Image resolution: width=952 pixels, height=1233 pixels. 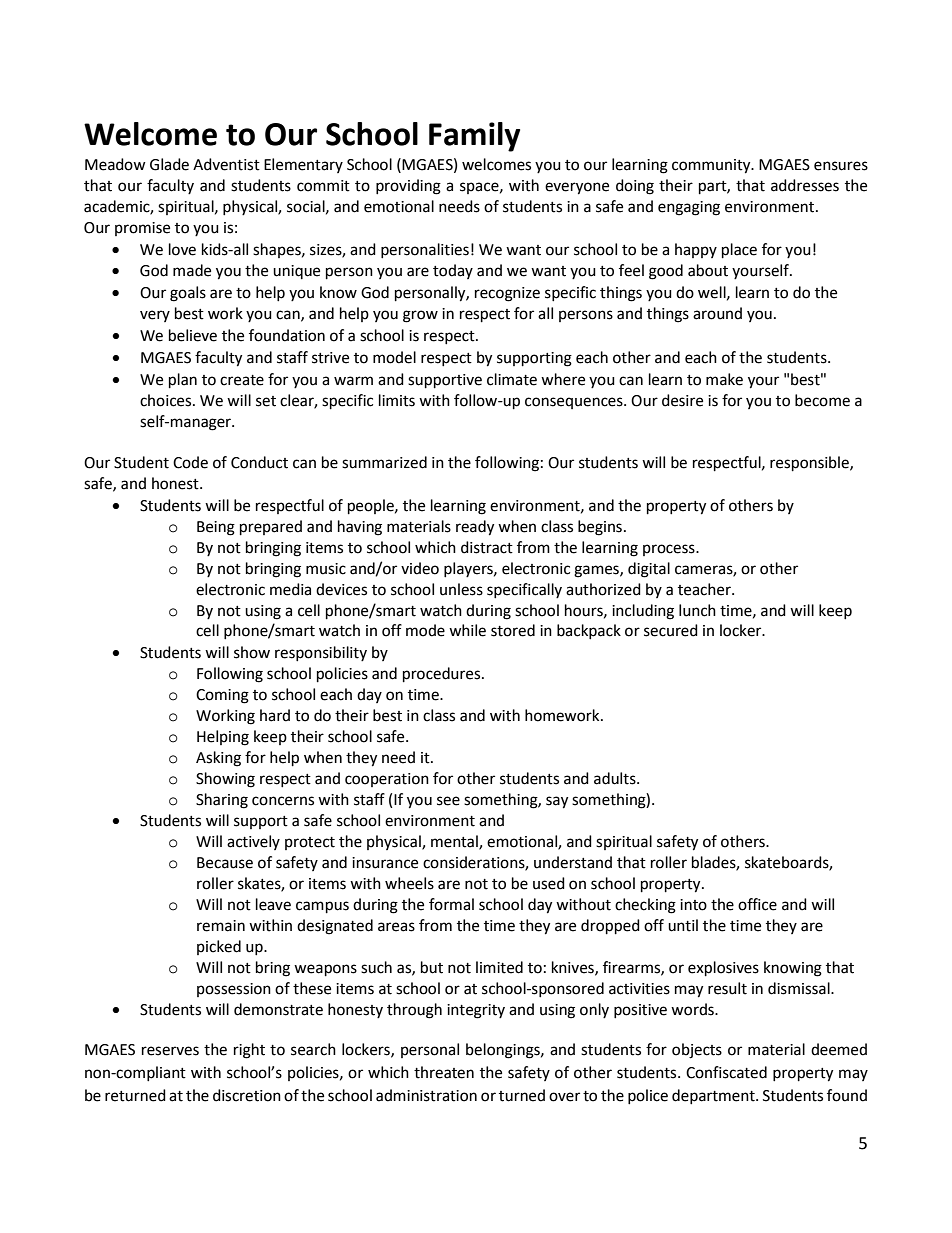 I want to click on ready, so click(x=475, y=528).
